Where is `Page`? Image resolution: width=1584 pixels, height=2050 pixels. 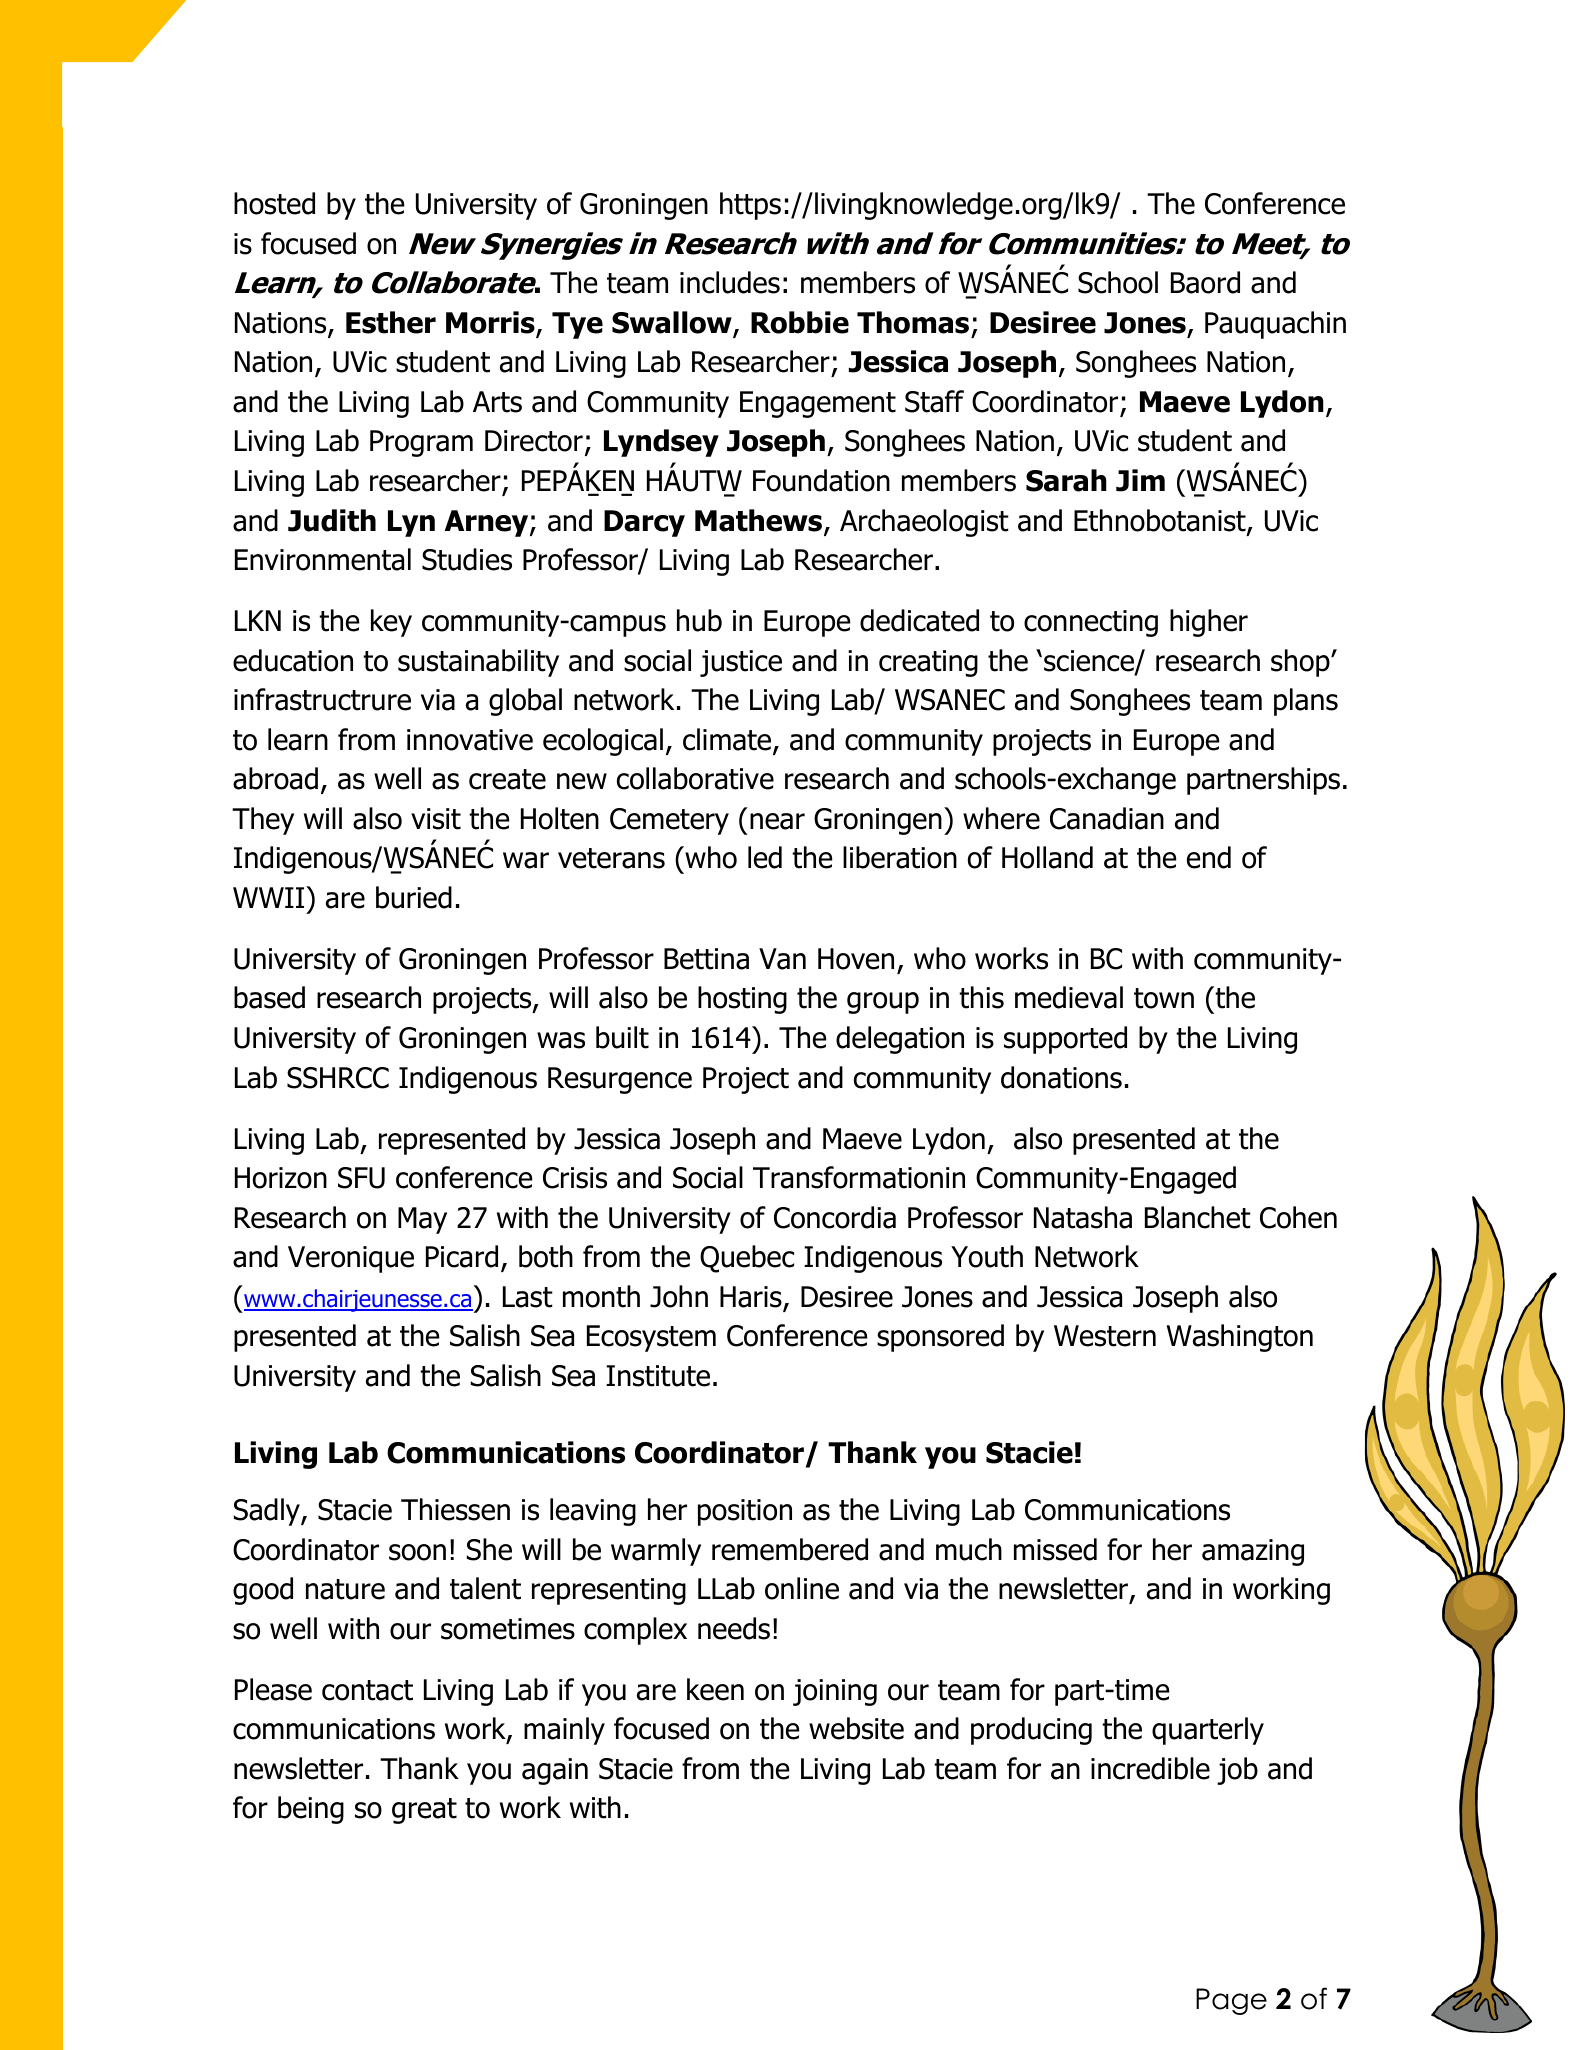 Page is located at coordinates (1231, 2001).
